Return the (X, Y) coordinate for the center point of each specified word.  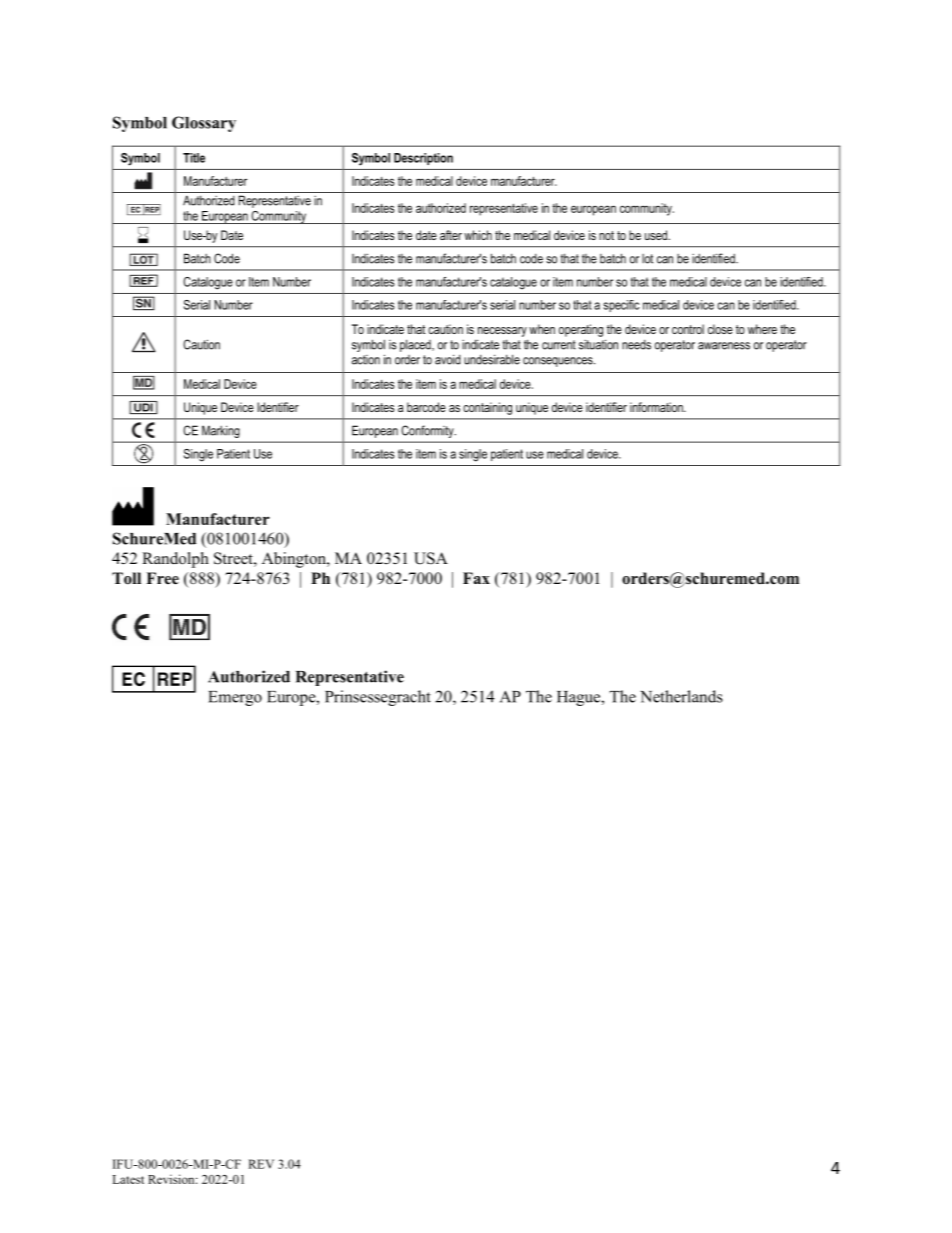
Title (194, 158)
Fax (476, 578)
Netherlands (681, 696)
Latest (128, 1179)
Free (162, 578)
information (657, 407)
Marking (220, 432)
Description (423, 159)
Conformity (429, 431)
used (657, 235)
